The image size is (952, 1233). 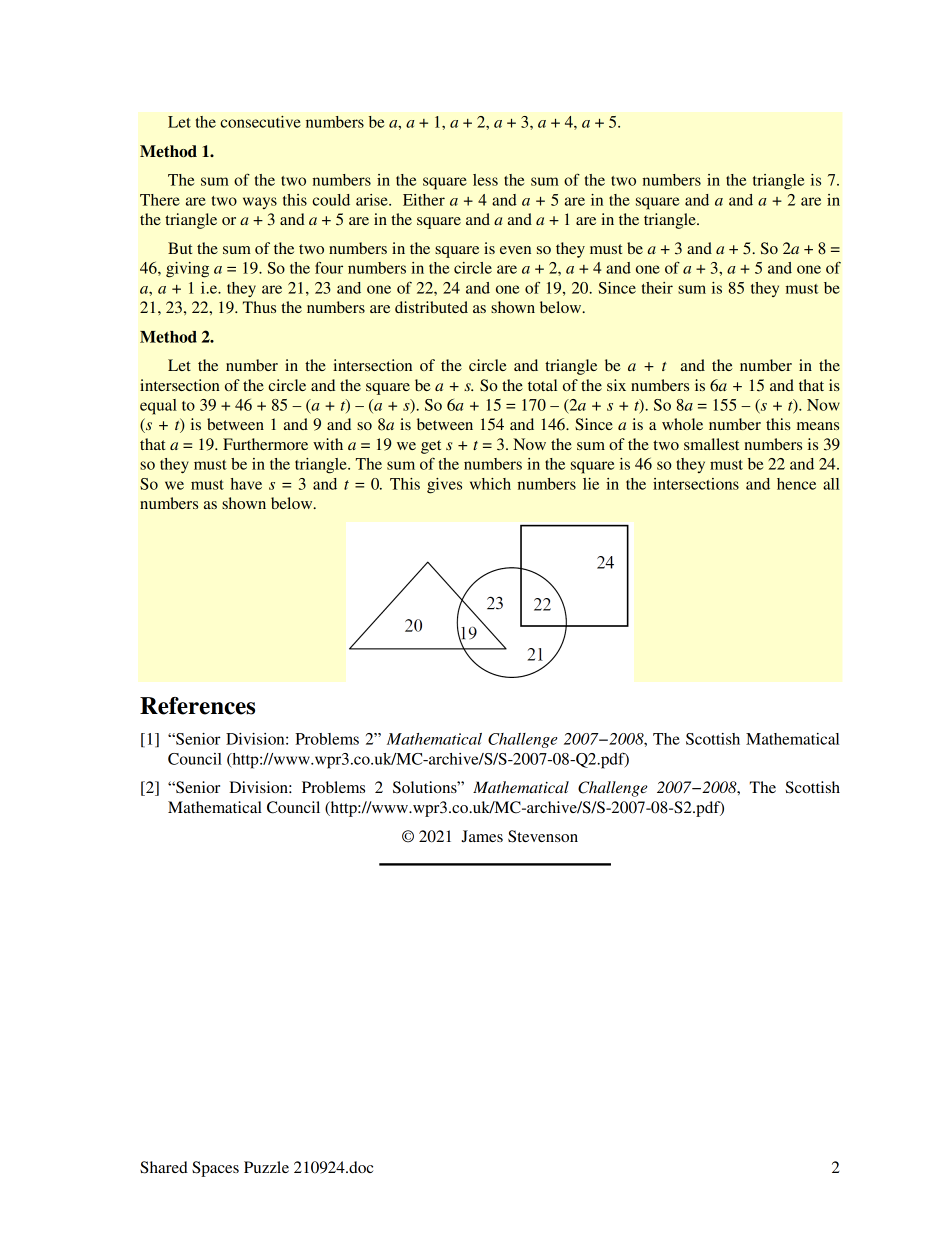 I want to click on Spaces, so click(x=215, y=1169).
